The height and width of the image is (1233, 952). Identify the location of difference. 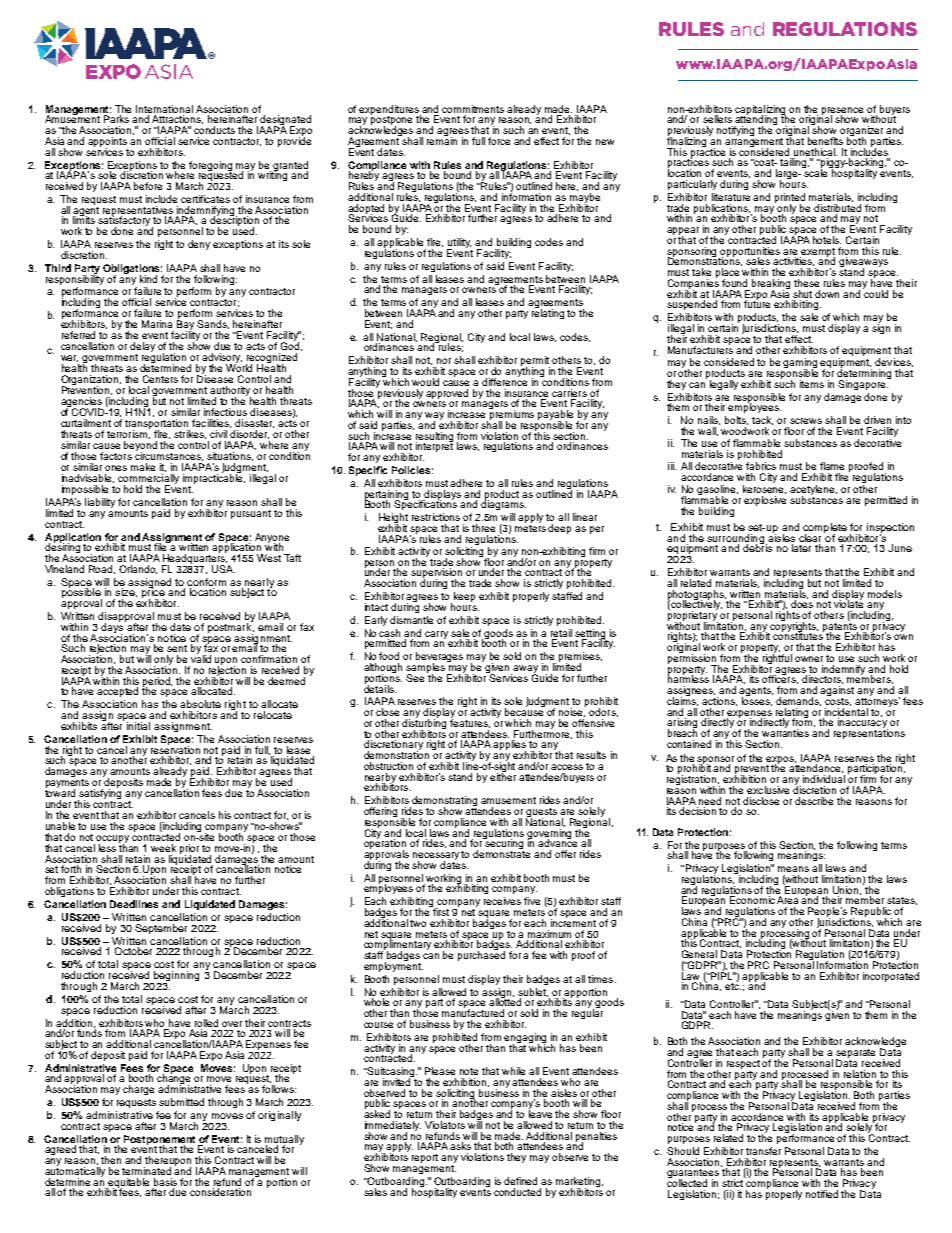
(504, 381).
